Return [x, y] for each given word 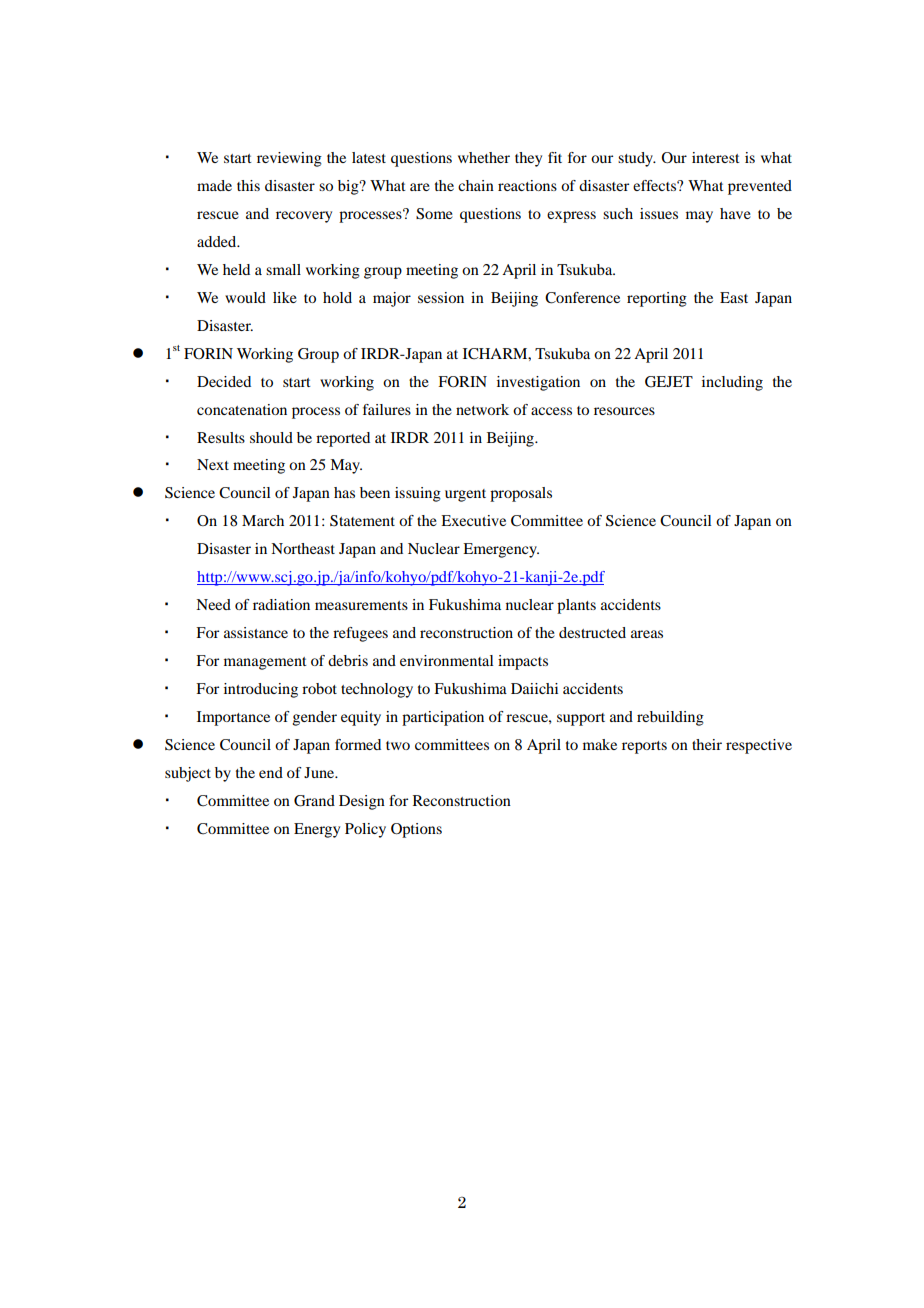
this [248, 185]
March [263, 520]
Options [416, 830]
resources [624, 411]
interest [716, 157]
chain [476, 185]
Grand [314, 801]
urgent [465, 495]
